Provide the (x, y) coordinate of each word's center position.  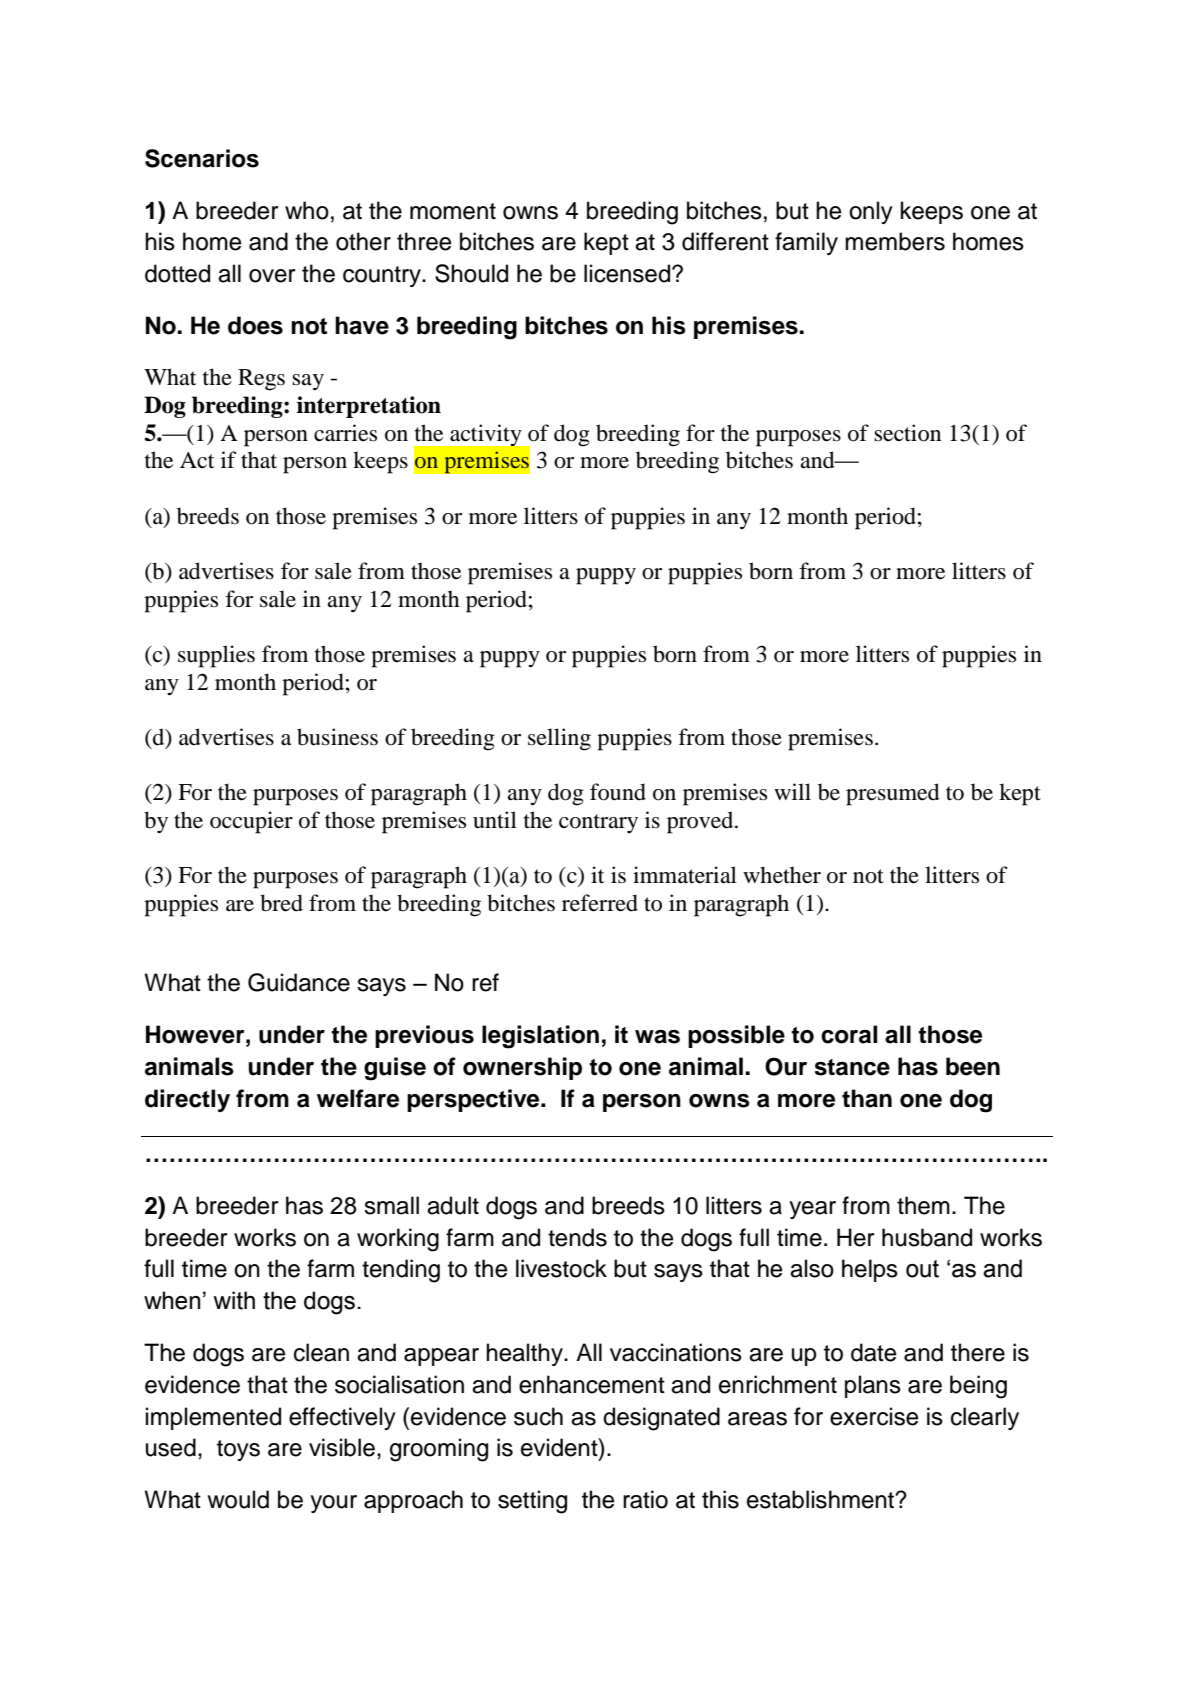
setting (532, 1502)
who (307, 210)
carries (345, 433)
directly (187, 1100)
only (871, 212)
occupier (251, 822)
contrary (598, 823)
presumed (893, 794)
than (867, 1098)
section (907, 433)
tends (577, 1237)
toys (238, 1450)
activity (485, 435)
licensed (628, 273)
